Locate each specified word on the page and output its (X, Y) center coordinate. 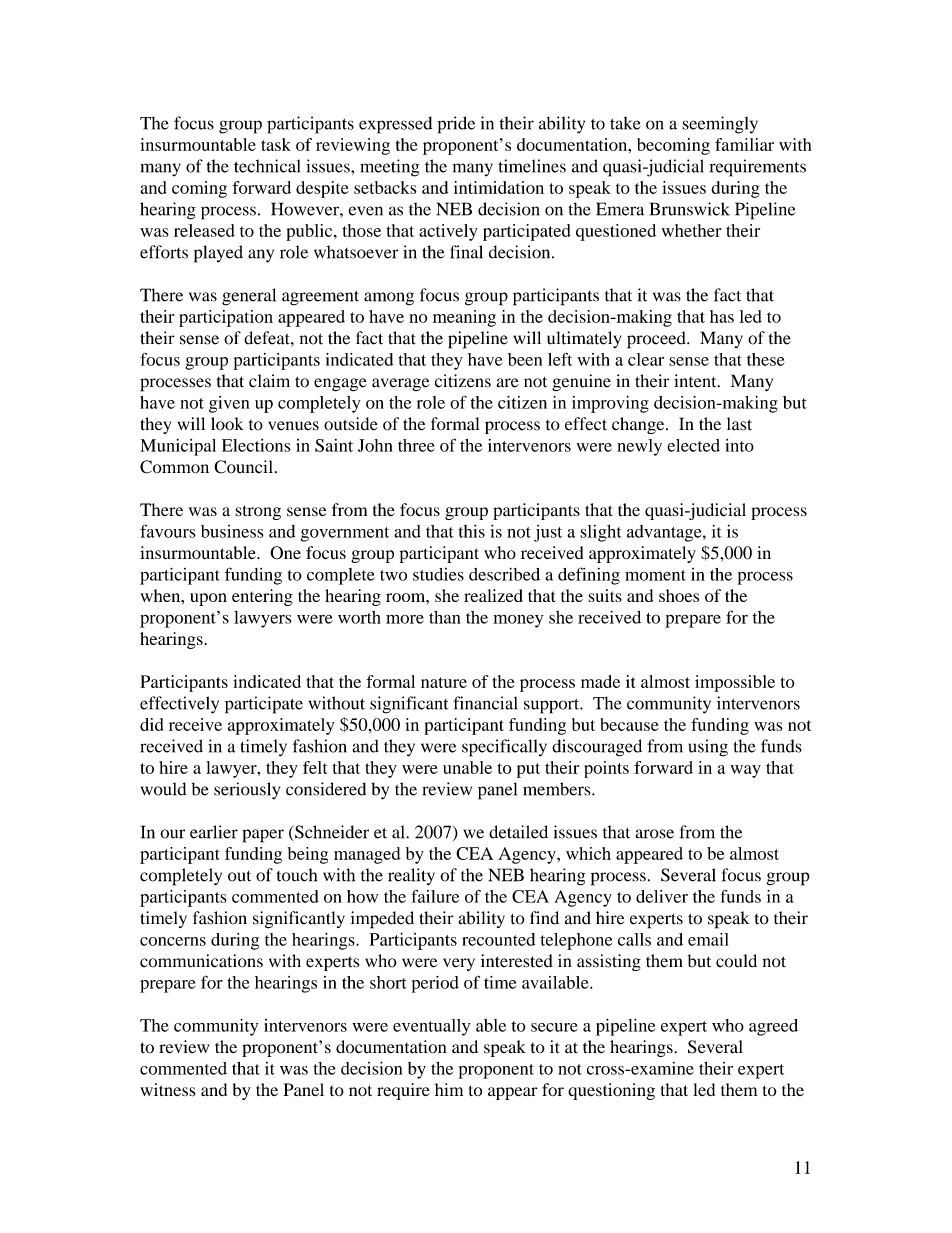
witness (168, 1090)
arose (654, 834)
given (229, 404)
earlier (214, 832)
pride (456, 125)
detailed (518, 832)
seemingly (720, 125)
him (449, 1089)
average (400, 384)
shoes (679, 595)
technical (267, 166)
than (445, 617)
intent (696, 381)
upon (208, 599)
